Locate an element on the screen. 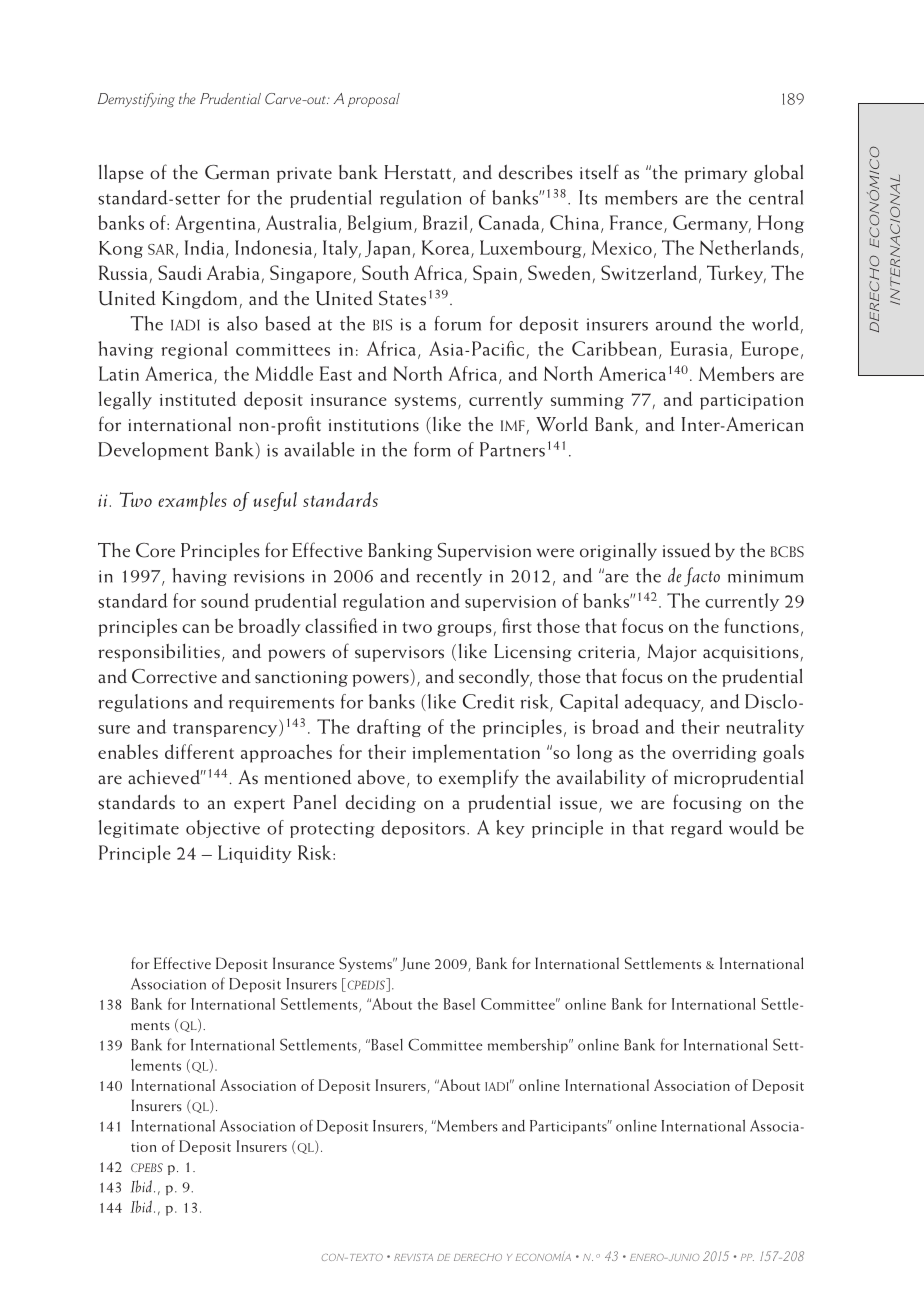  Demystifying is located at coordinates (136, 100).
